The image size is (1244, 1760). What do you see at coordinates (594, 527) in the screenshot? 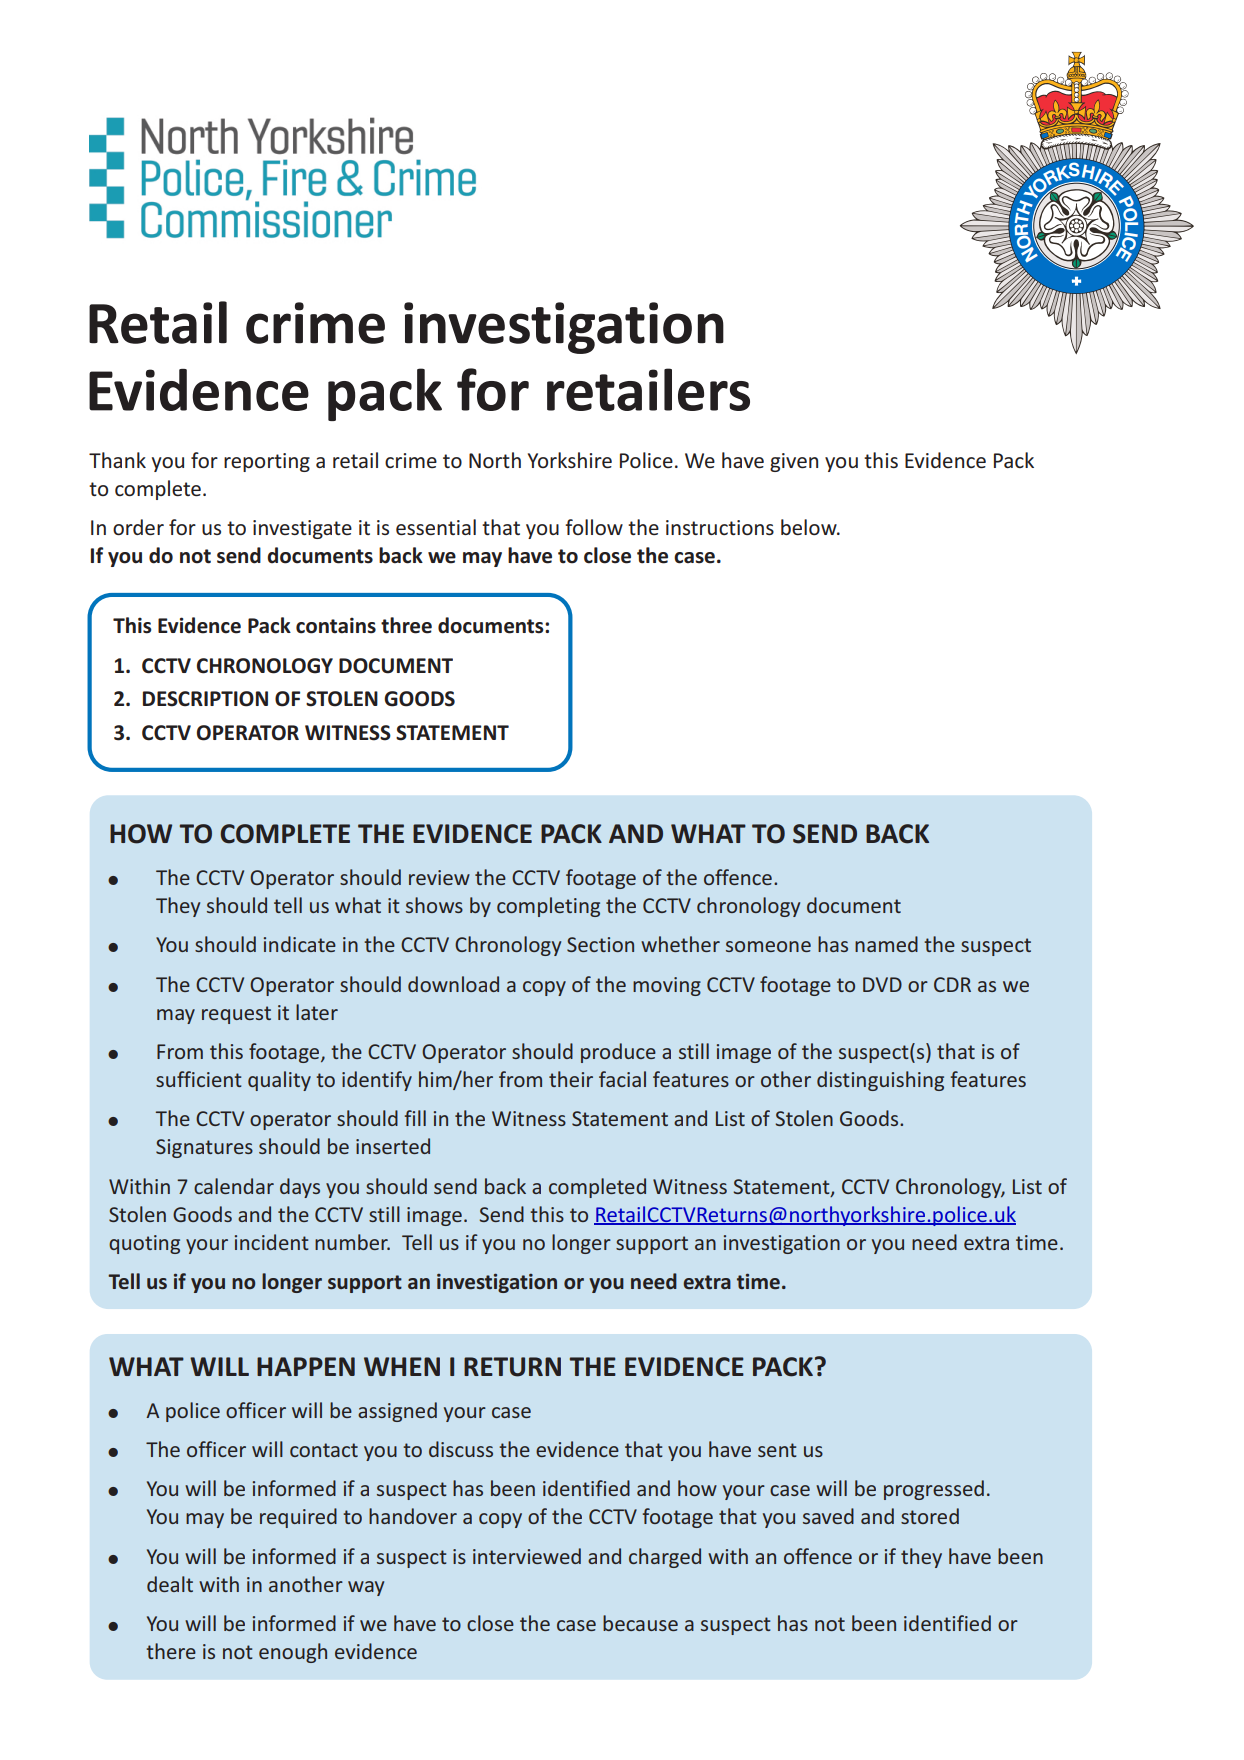
I see `follow` at bounding box center [594, 527].
